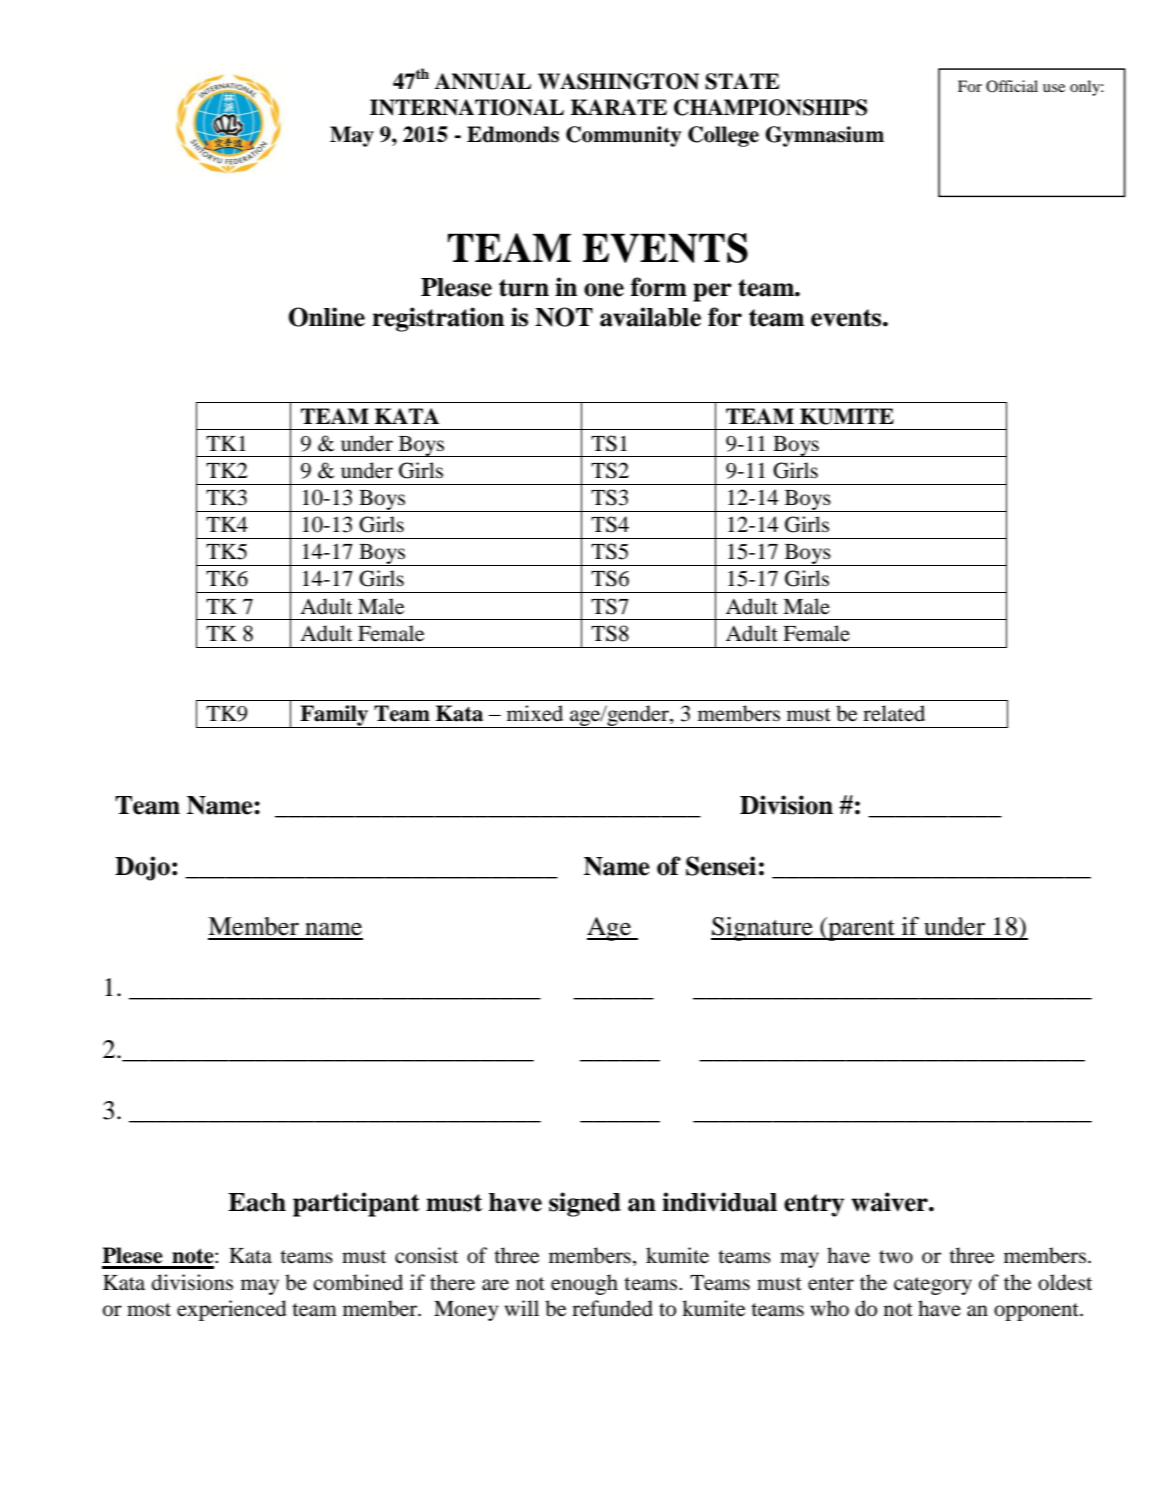 The width and height of the image is (1161, 1503). What do you see at coordinates (619, 107) in the image?
I see `KARATE` at bounding box center [619, 107].
